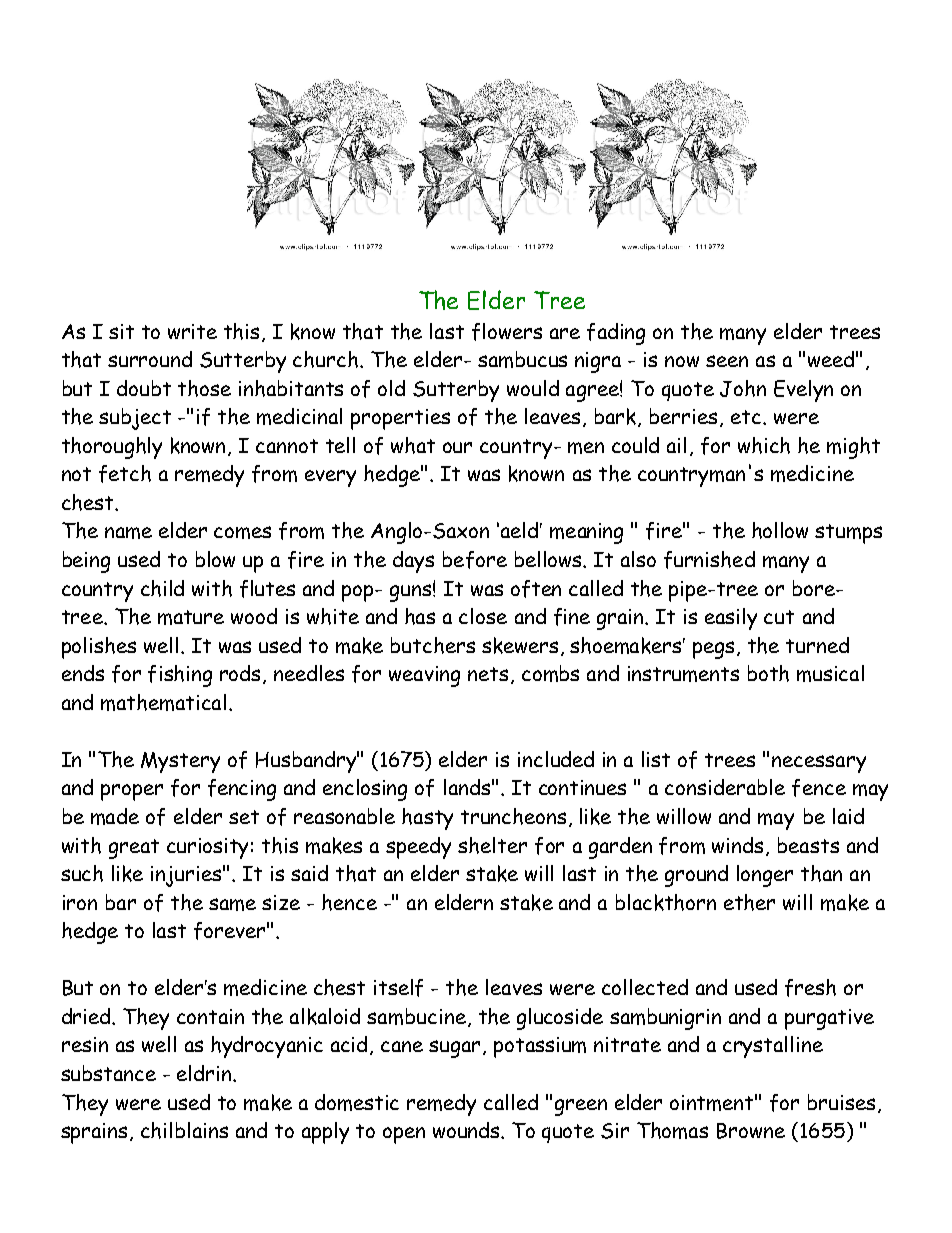  I want to click on flowers, so click(507, 332).
